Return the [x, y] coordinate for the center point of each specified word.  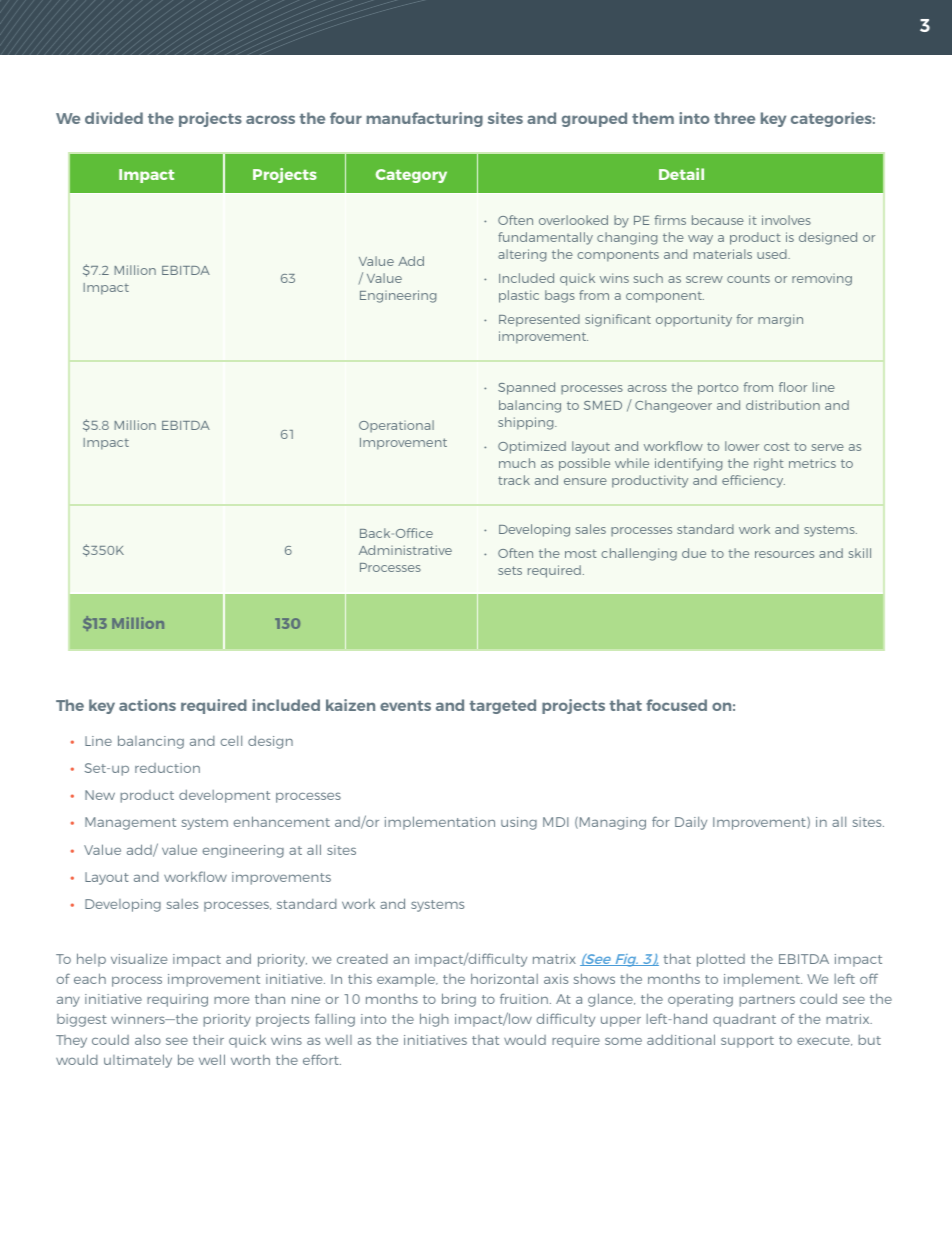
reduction [167, 768]
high [434, 1020]
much [517, 463]
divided [114, 118]
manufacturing [425, 119]
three [734, 118]
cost [777, 446]
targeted [502, 706]
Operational [396, 426]
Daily [691, 823]
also [148, 1040]
